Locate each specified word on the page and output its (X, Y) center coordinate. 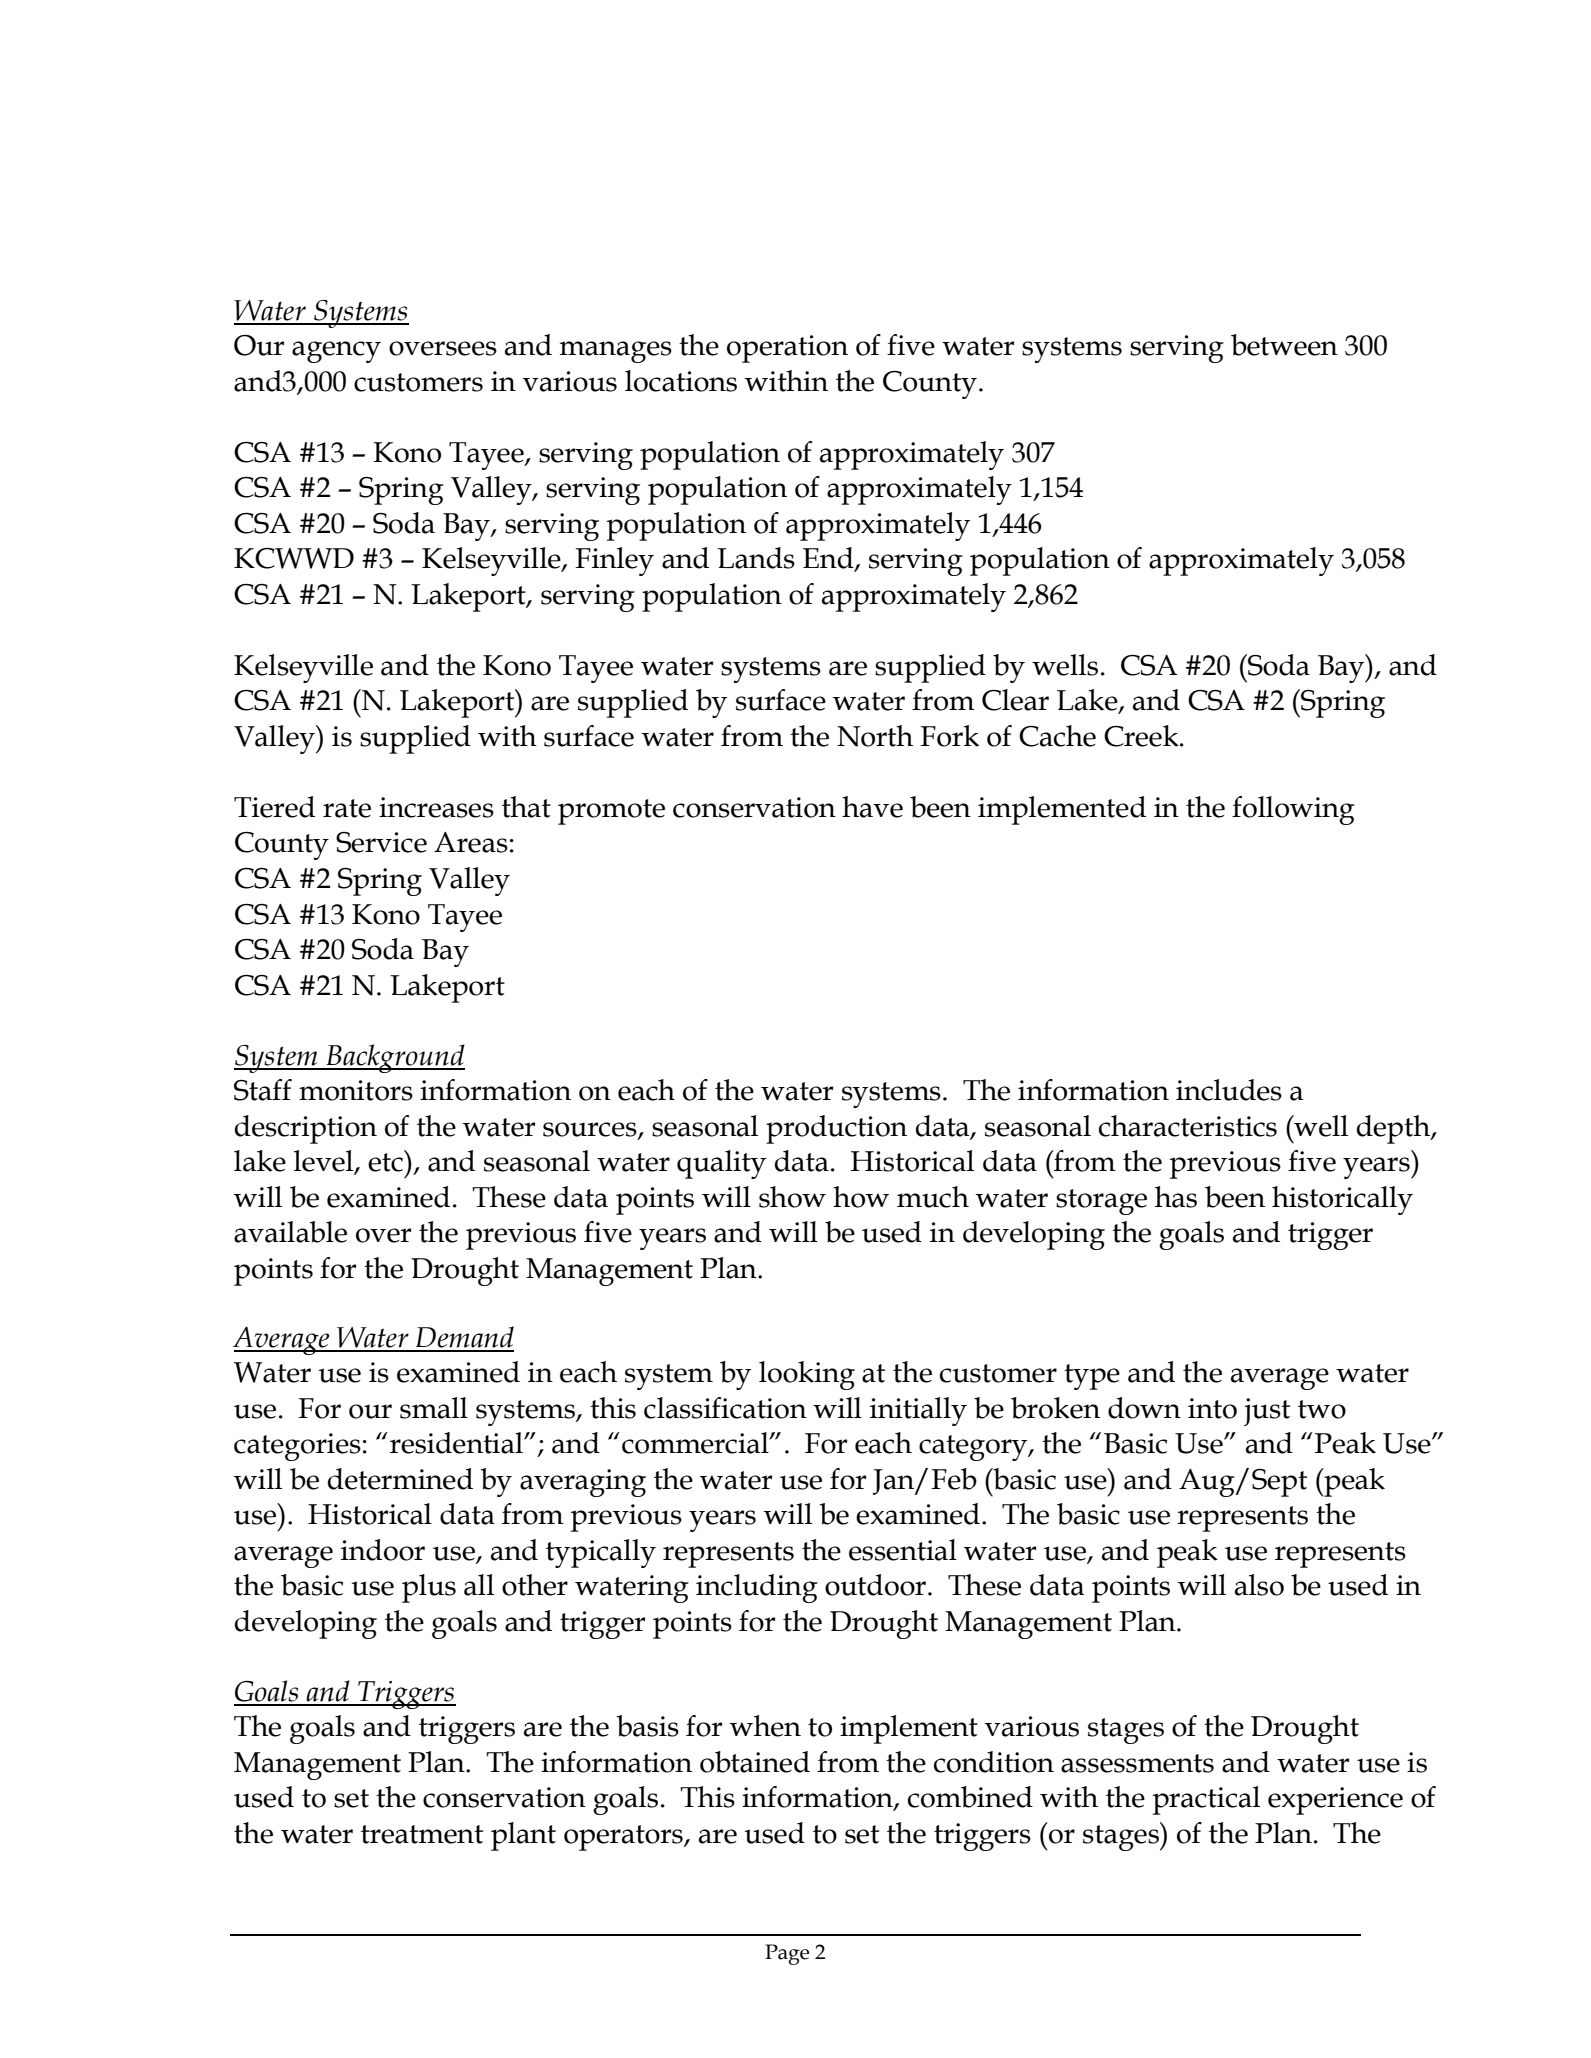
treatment (422, 1834)
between (1284, 345)
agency (336, 352)
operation (787, 349)
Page (787, 1954)
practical (1206, 1800)
